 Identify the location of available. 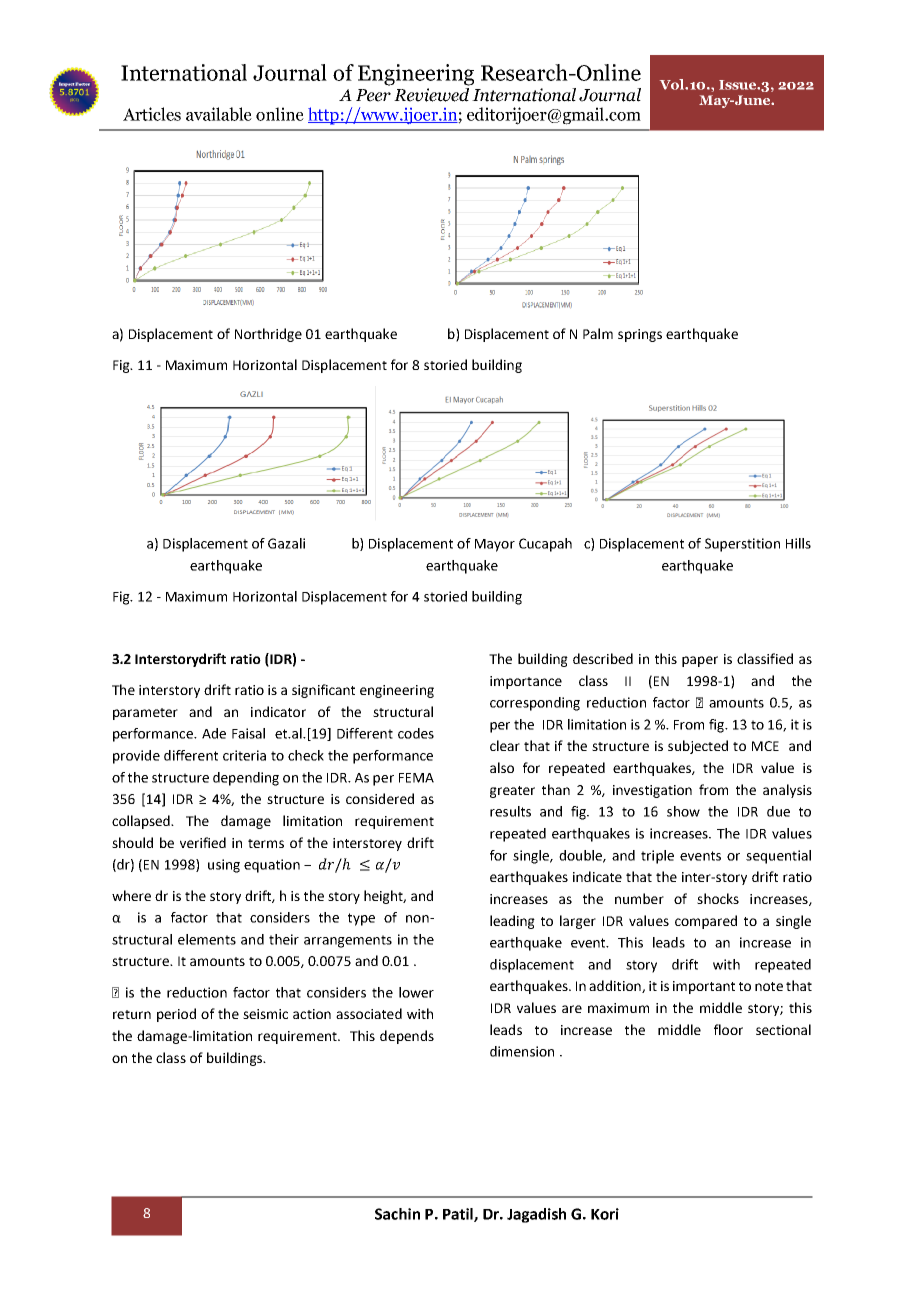
(219, 114).
